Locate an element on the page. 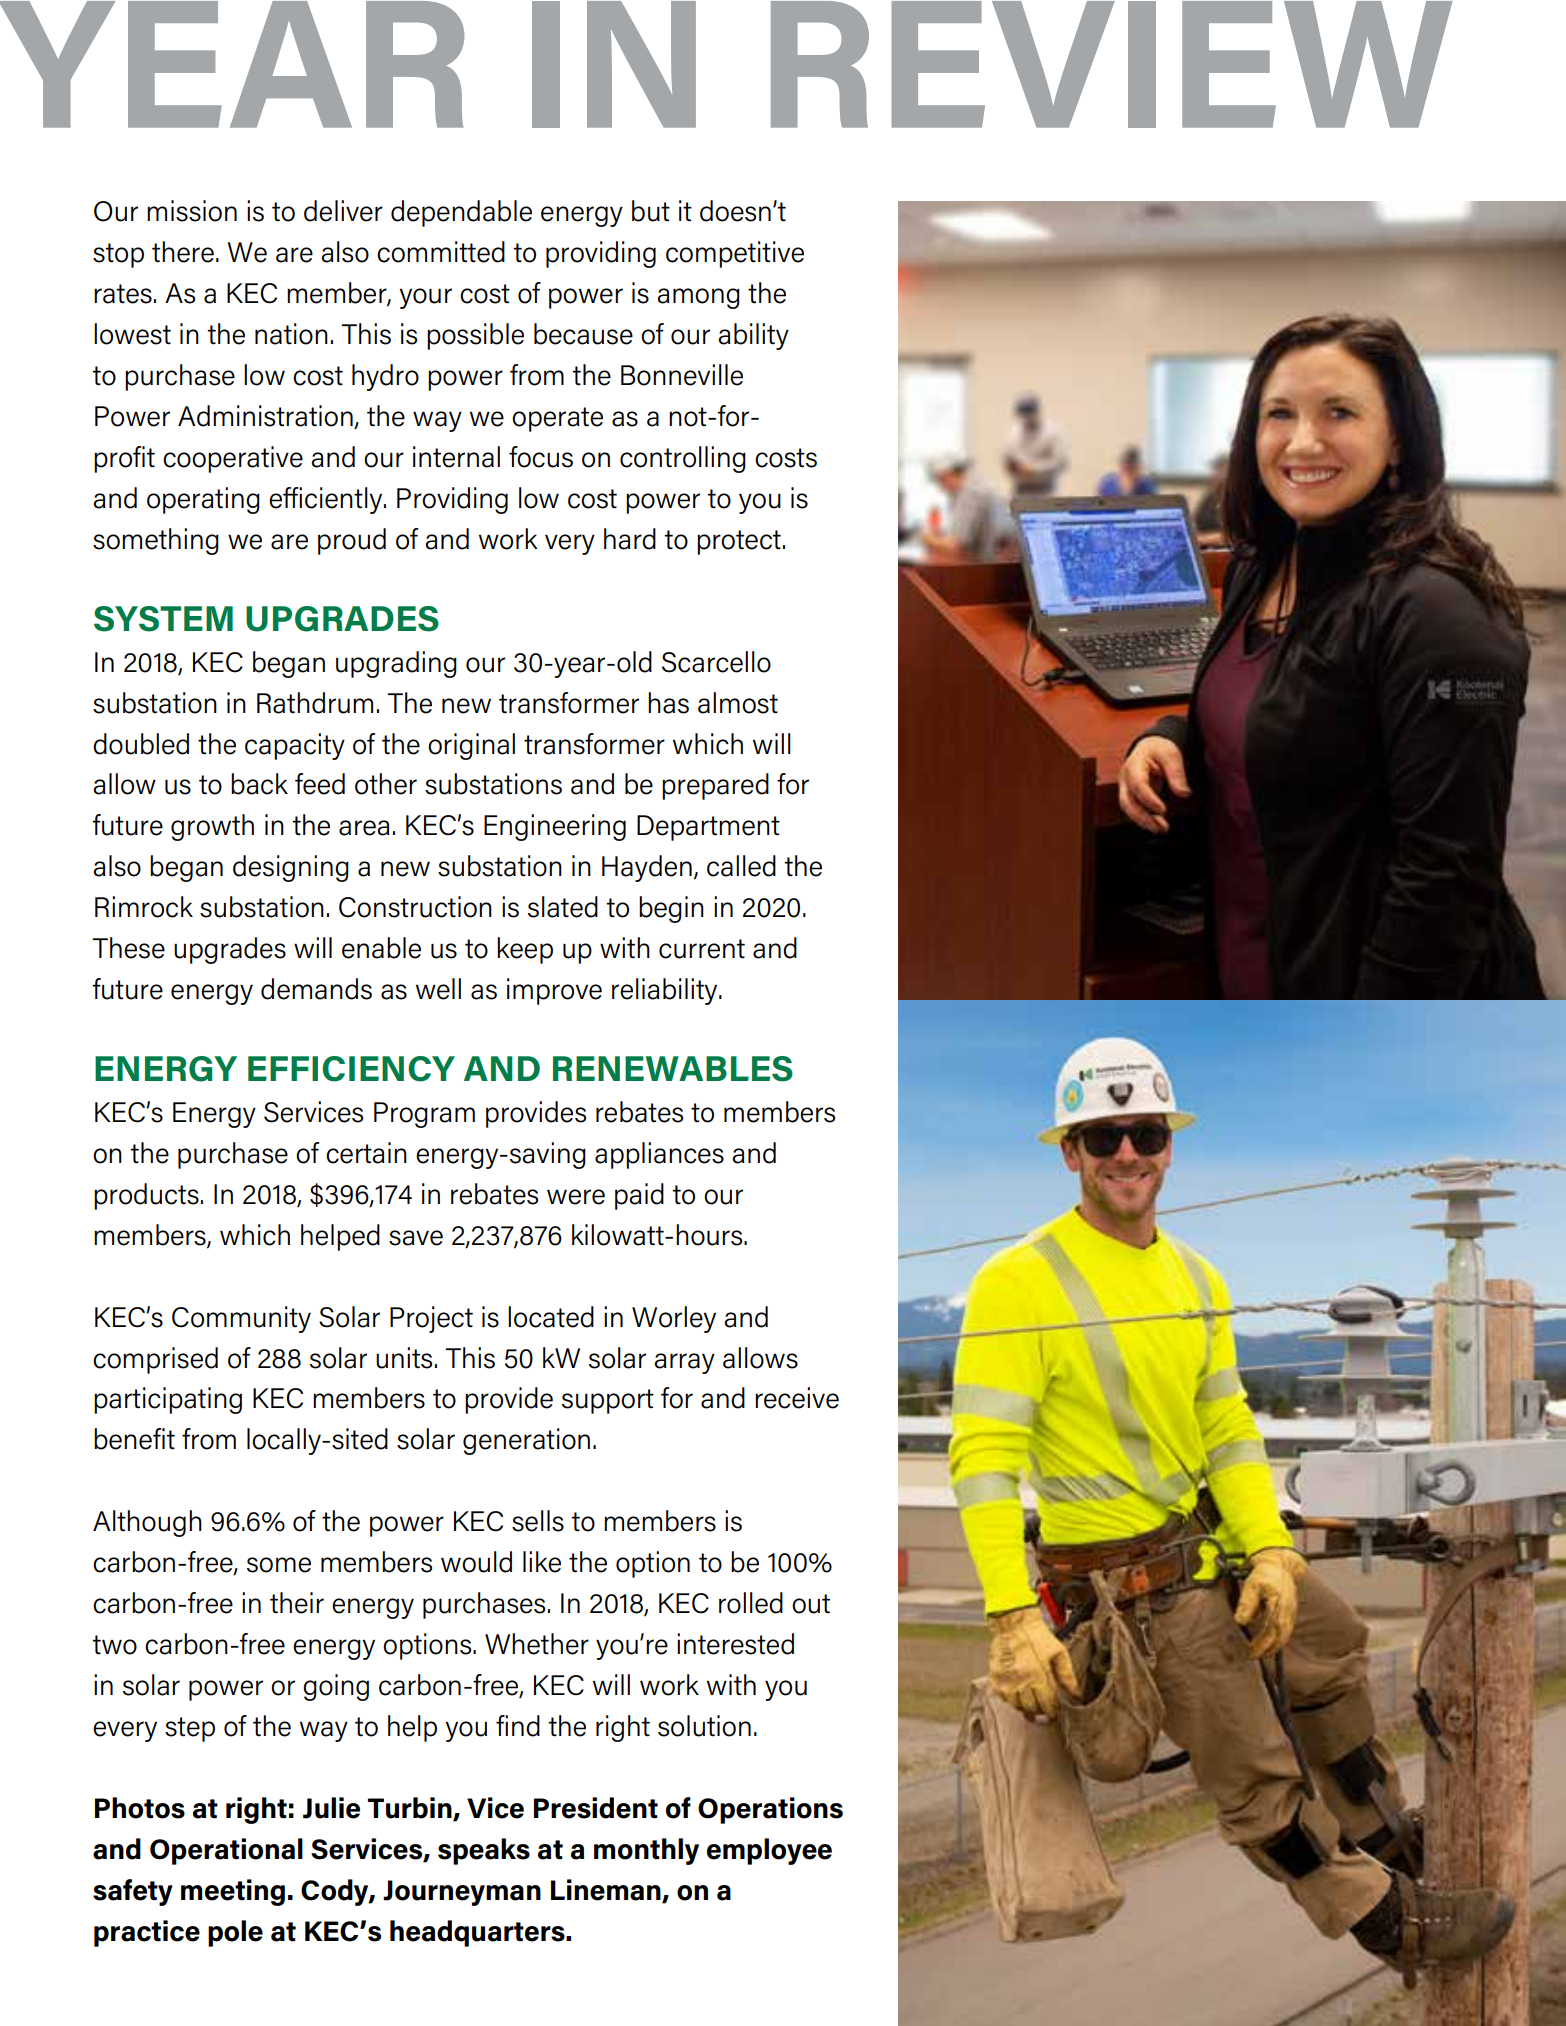  operating is located at coordinates (203, 500).
